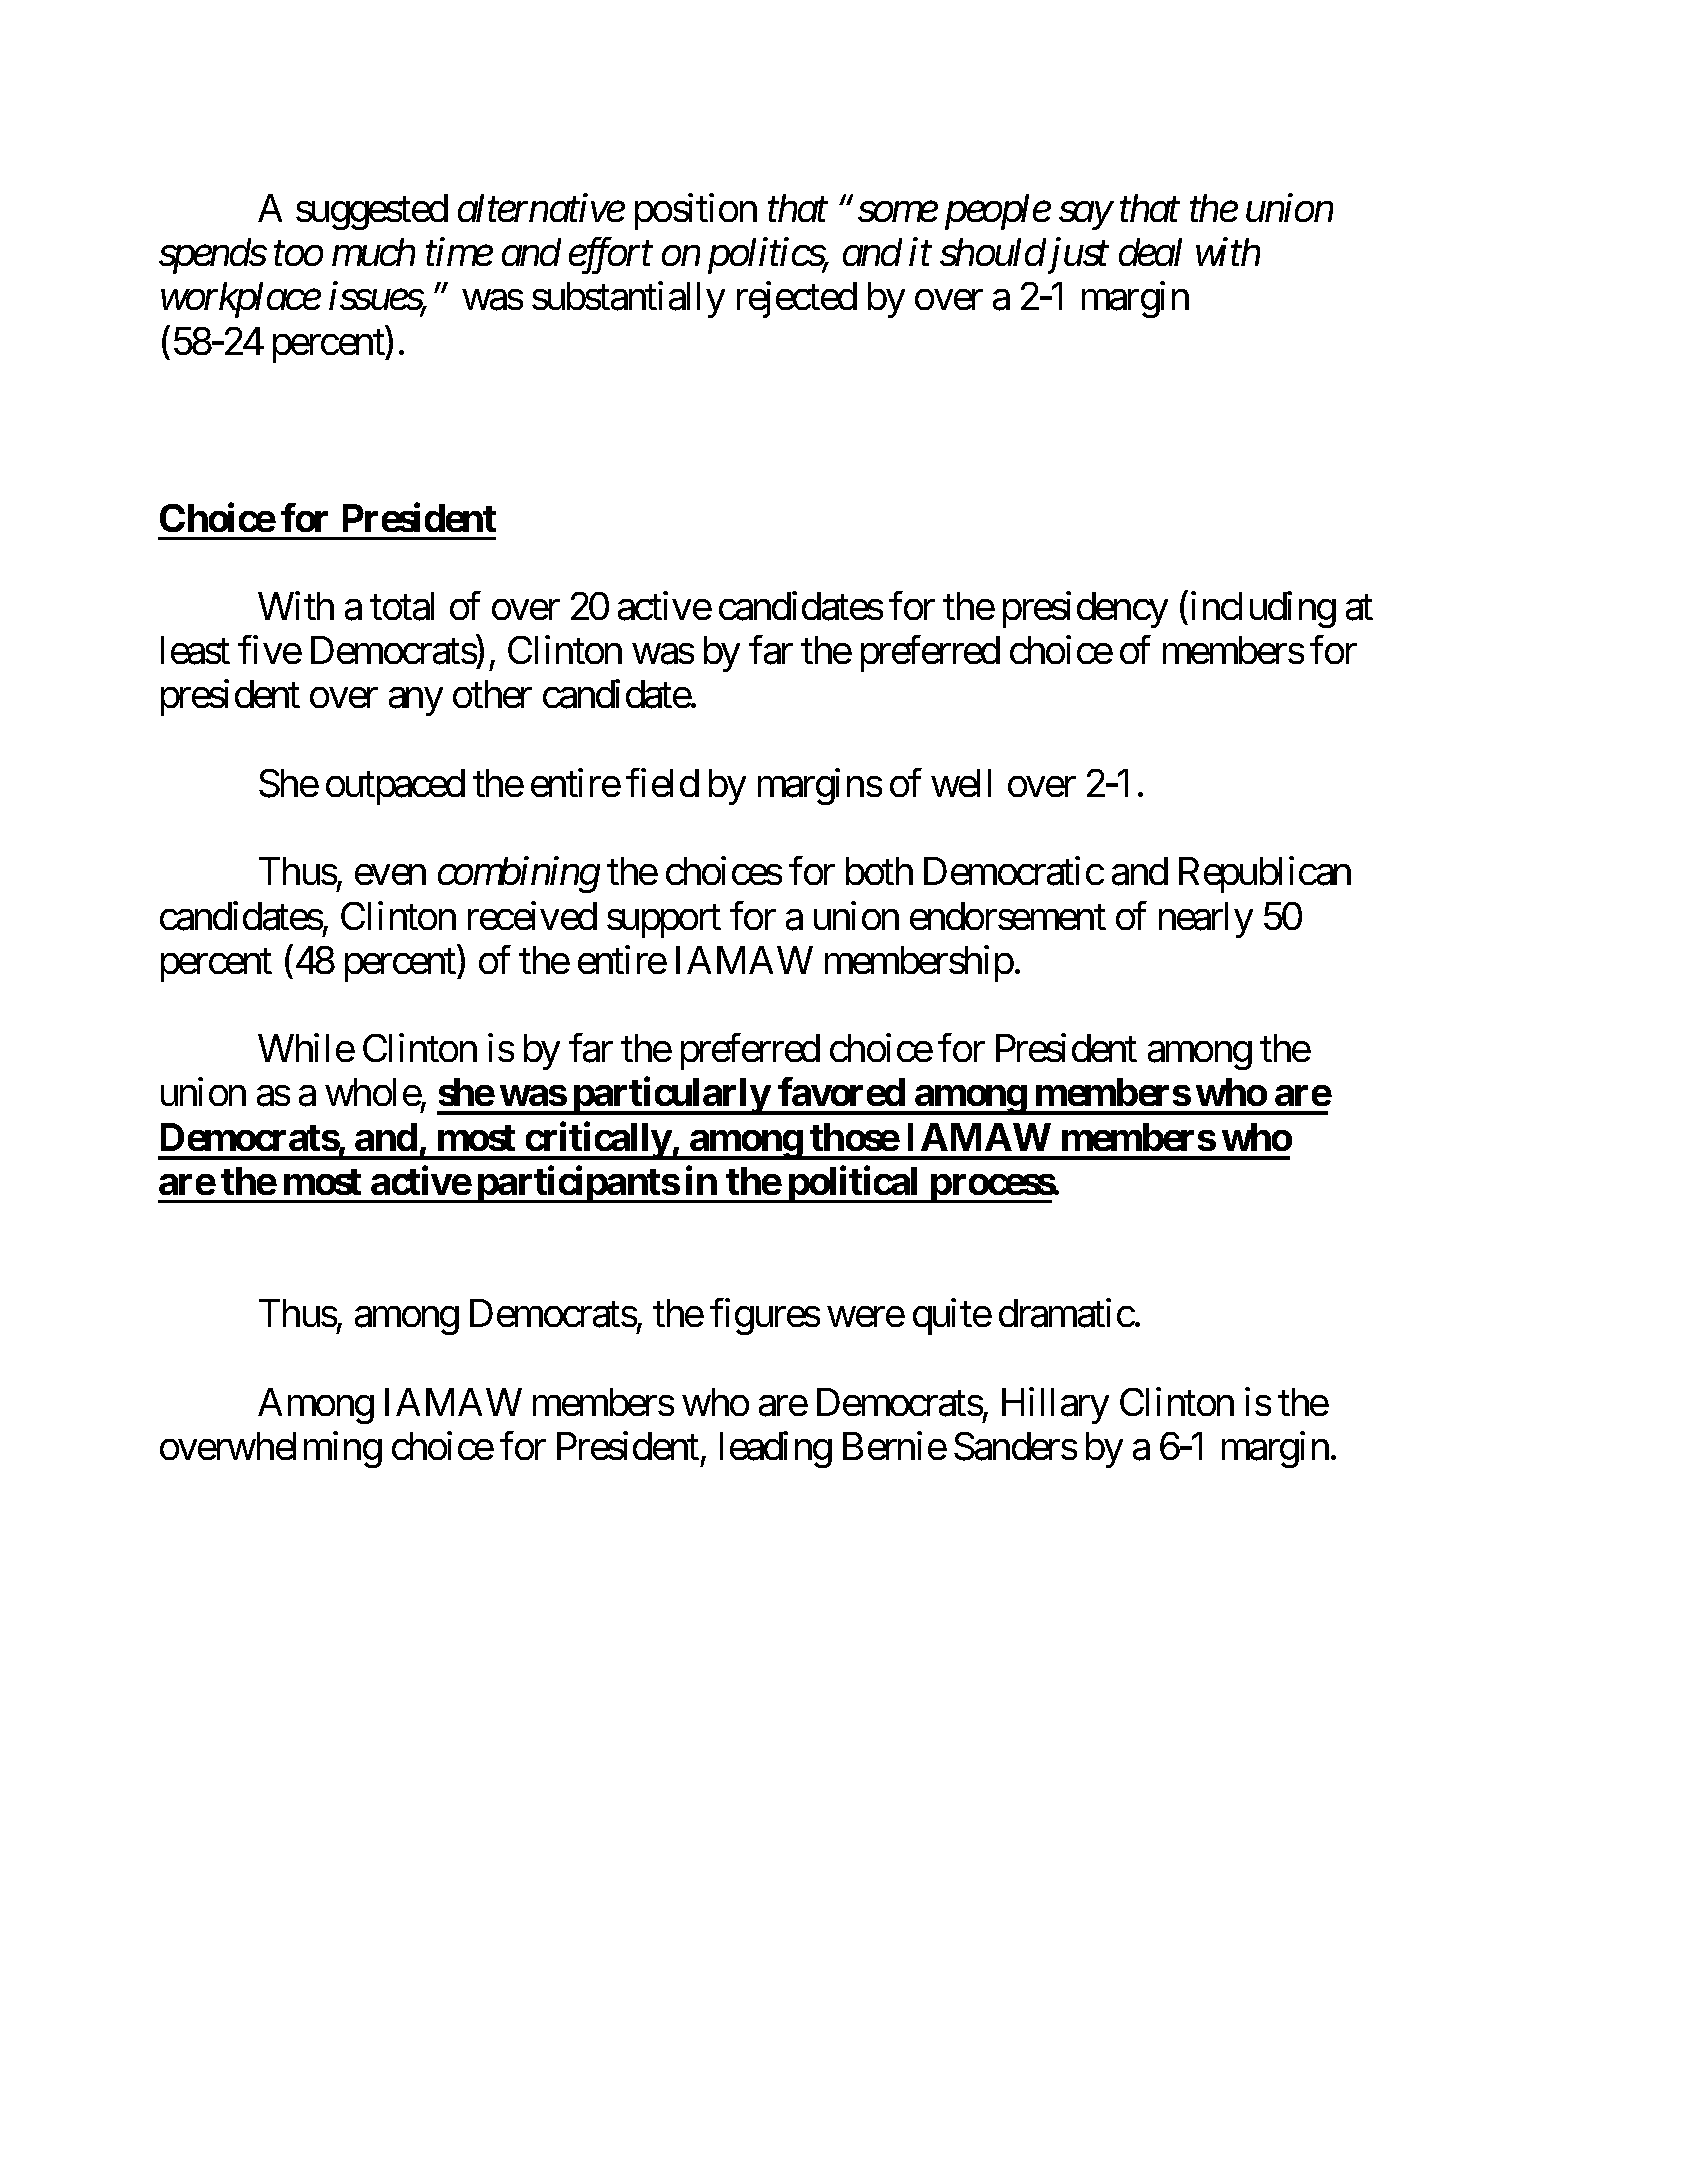 Image resolution: width=1682 pixels, height=2176 pixels. I want to click on Hillary, so click(1055, 1406).
